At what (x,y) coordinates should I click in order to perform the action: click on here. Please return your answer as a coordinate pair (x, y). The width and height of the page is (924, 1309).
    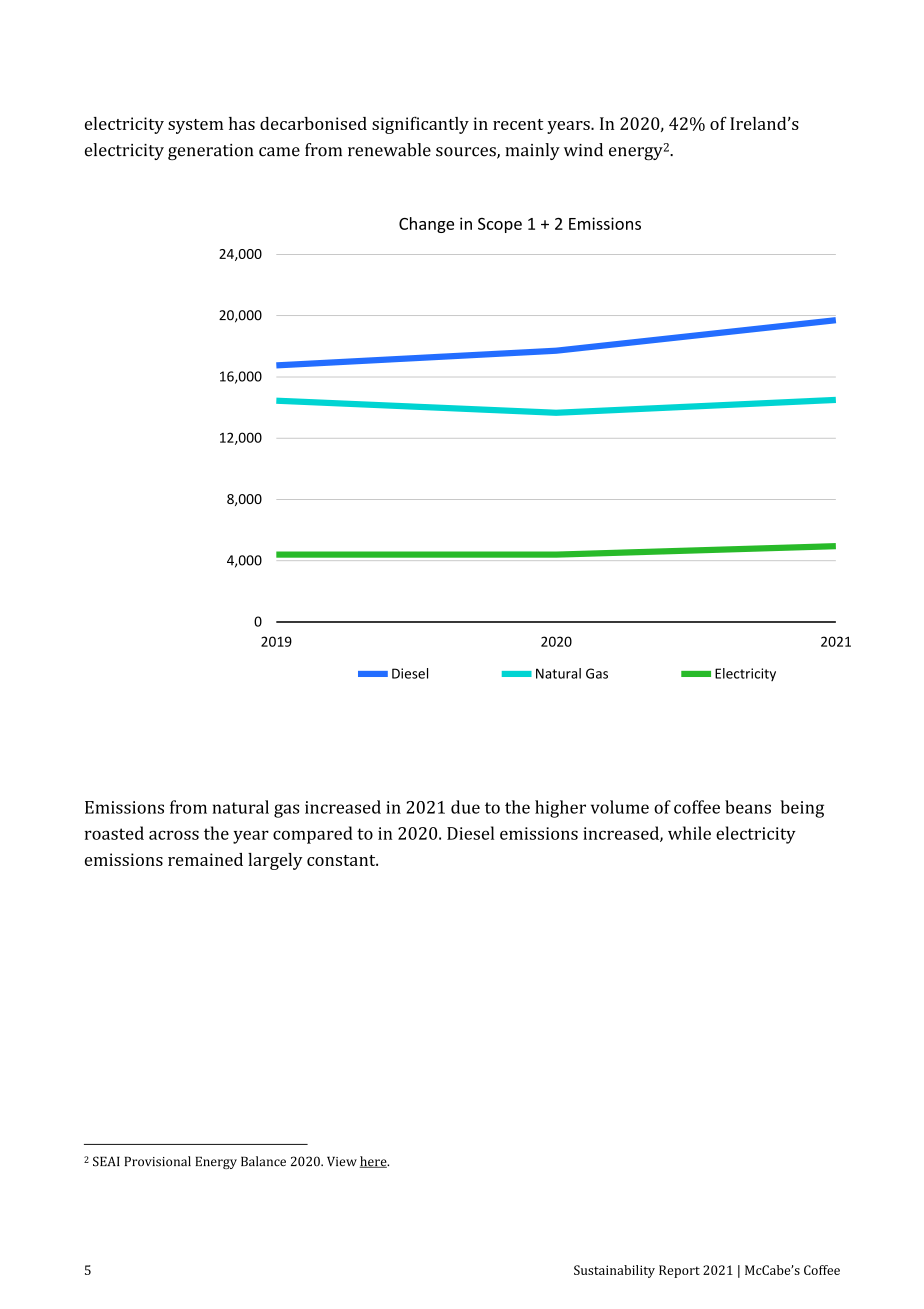
    Looking at the image, I should click on (374, 1162).
